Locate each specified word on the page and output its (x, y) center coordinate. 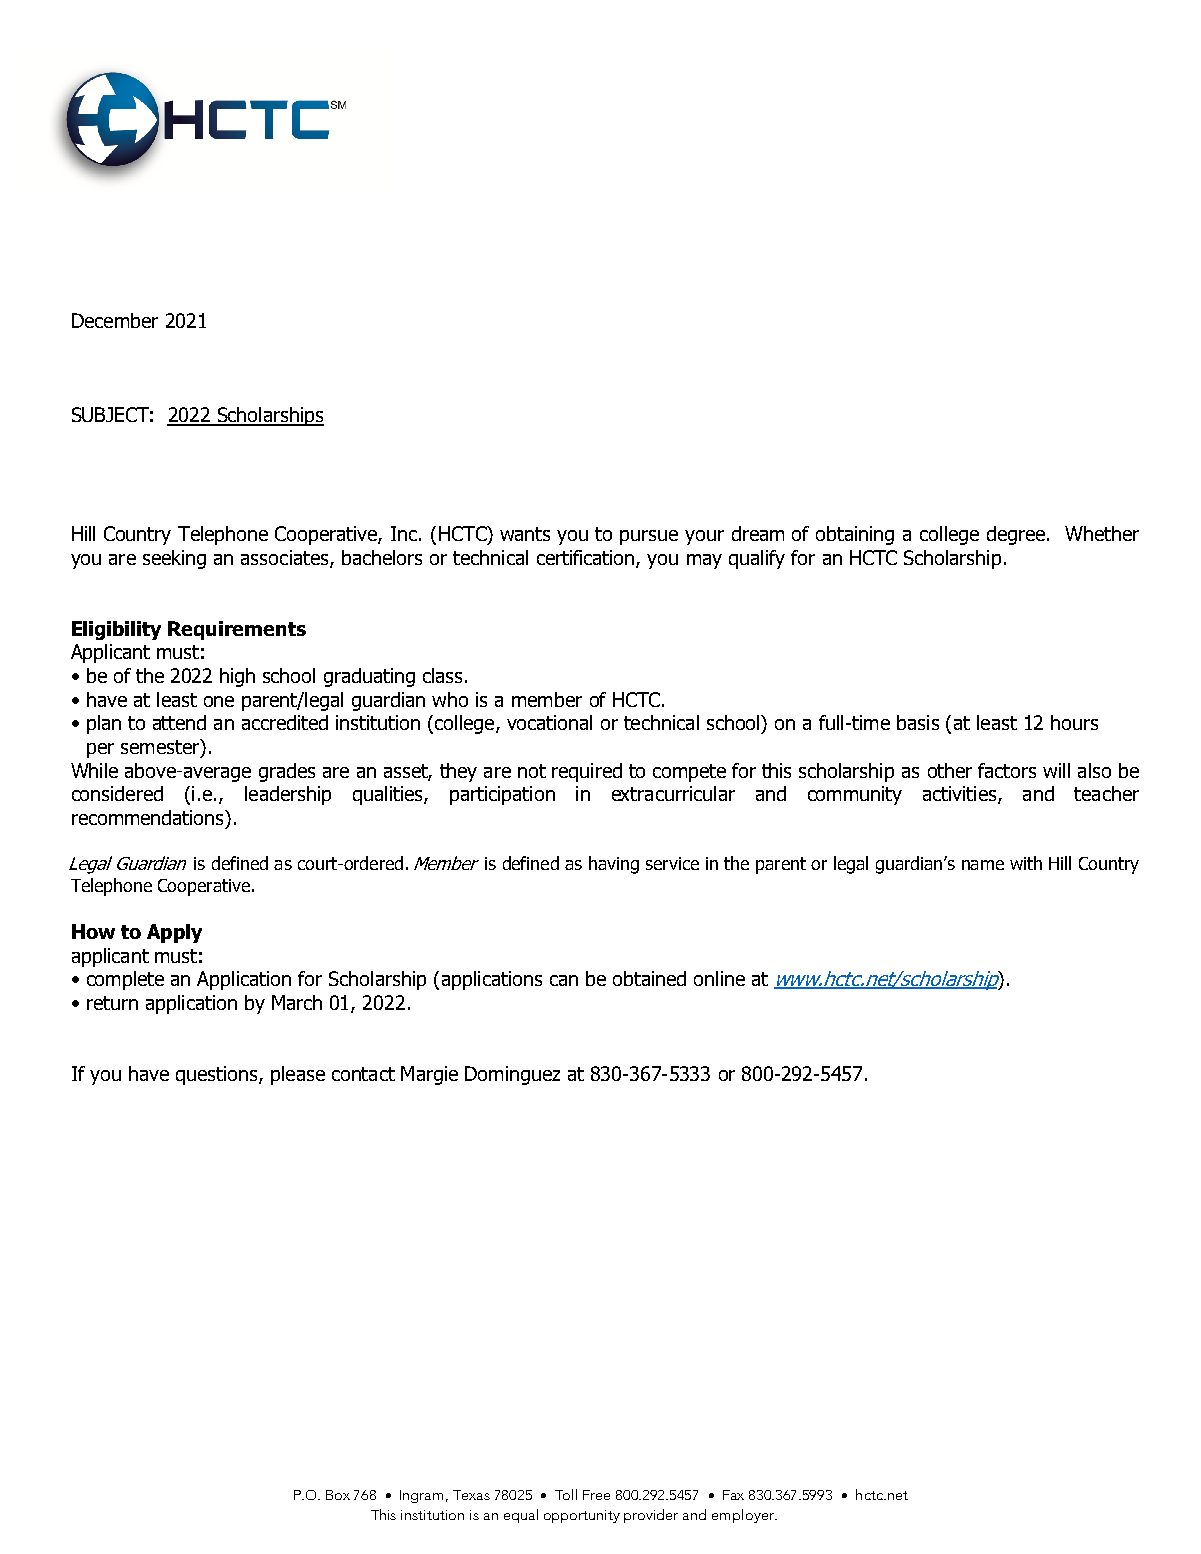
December (115, 320)
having (614, 865)
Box (338, 1495)
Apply (174, 933)
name (983, 865)
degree (1017, 535)
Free (596, 1495)
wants (525, 534)
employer (744, 1516)
